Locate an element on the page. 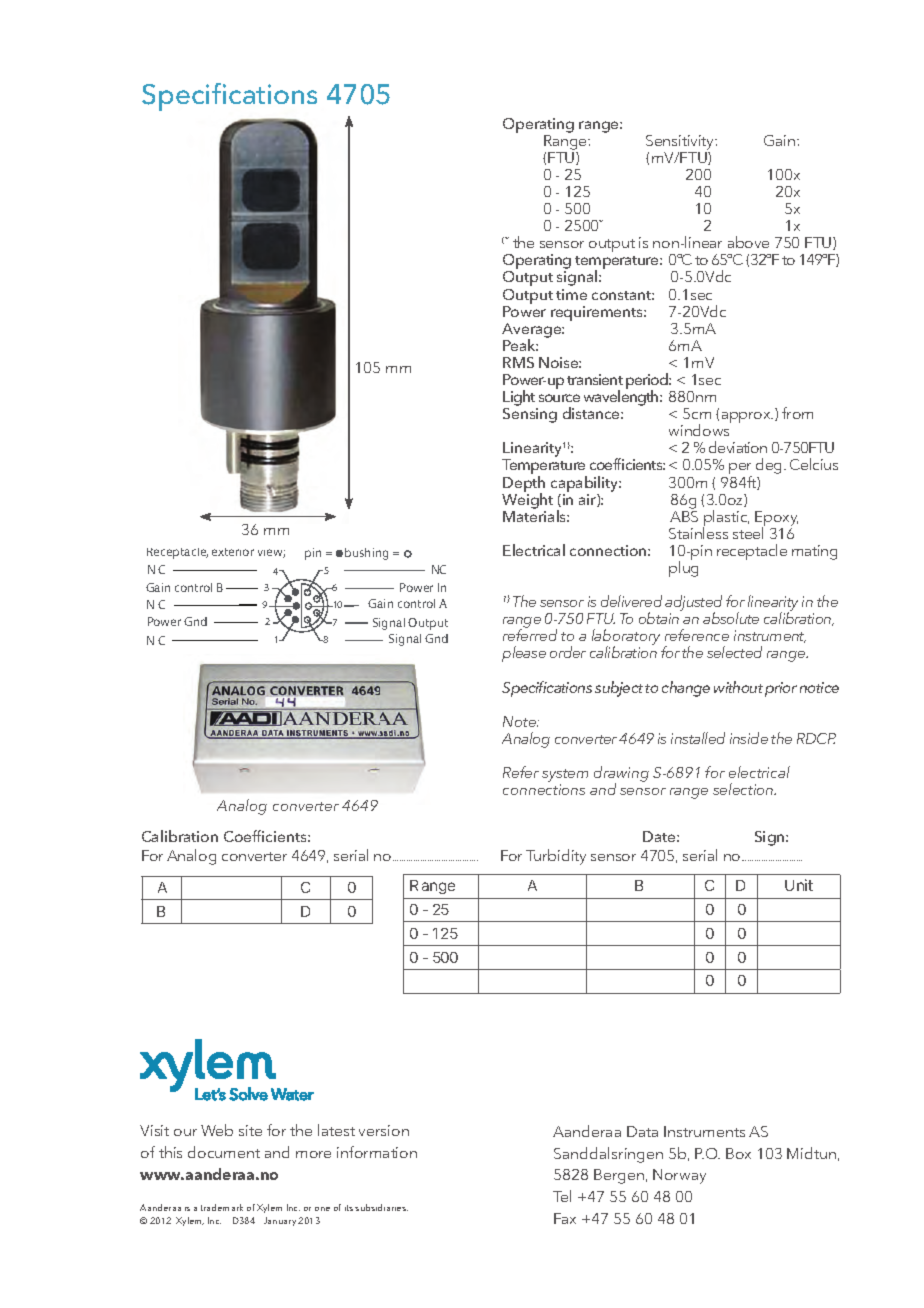 This document has height=1308, width=924. time is located at coordinates (571, 294).
